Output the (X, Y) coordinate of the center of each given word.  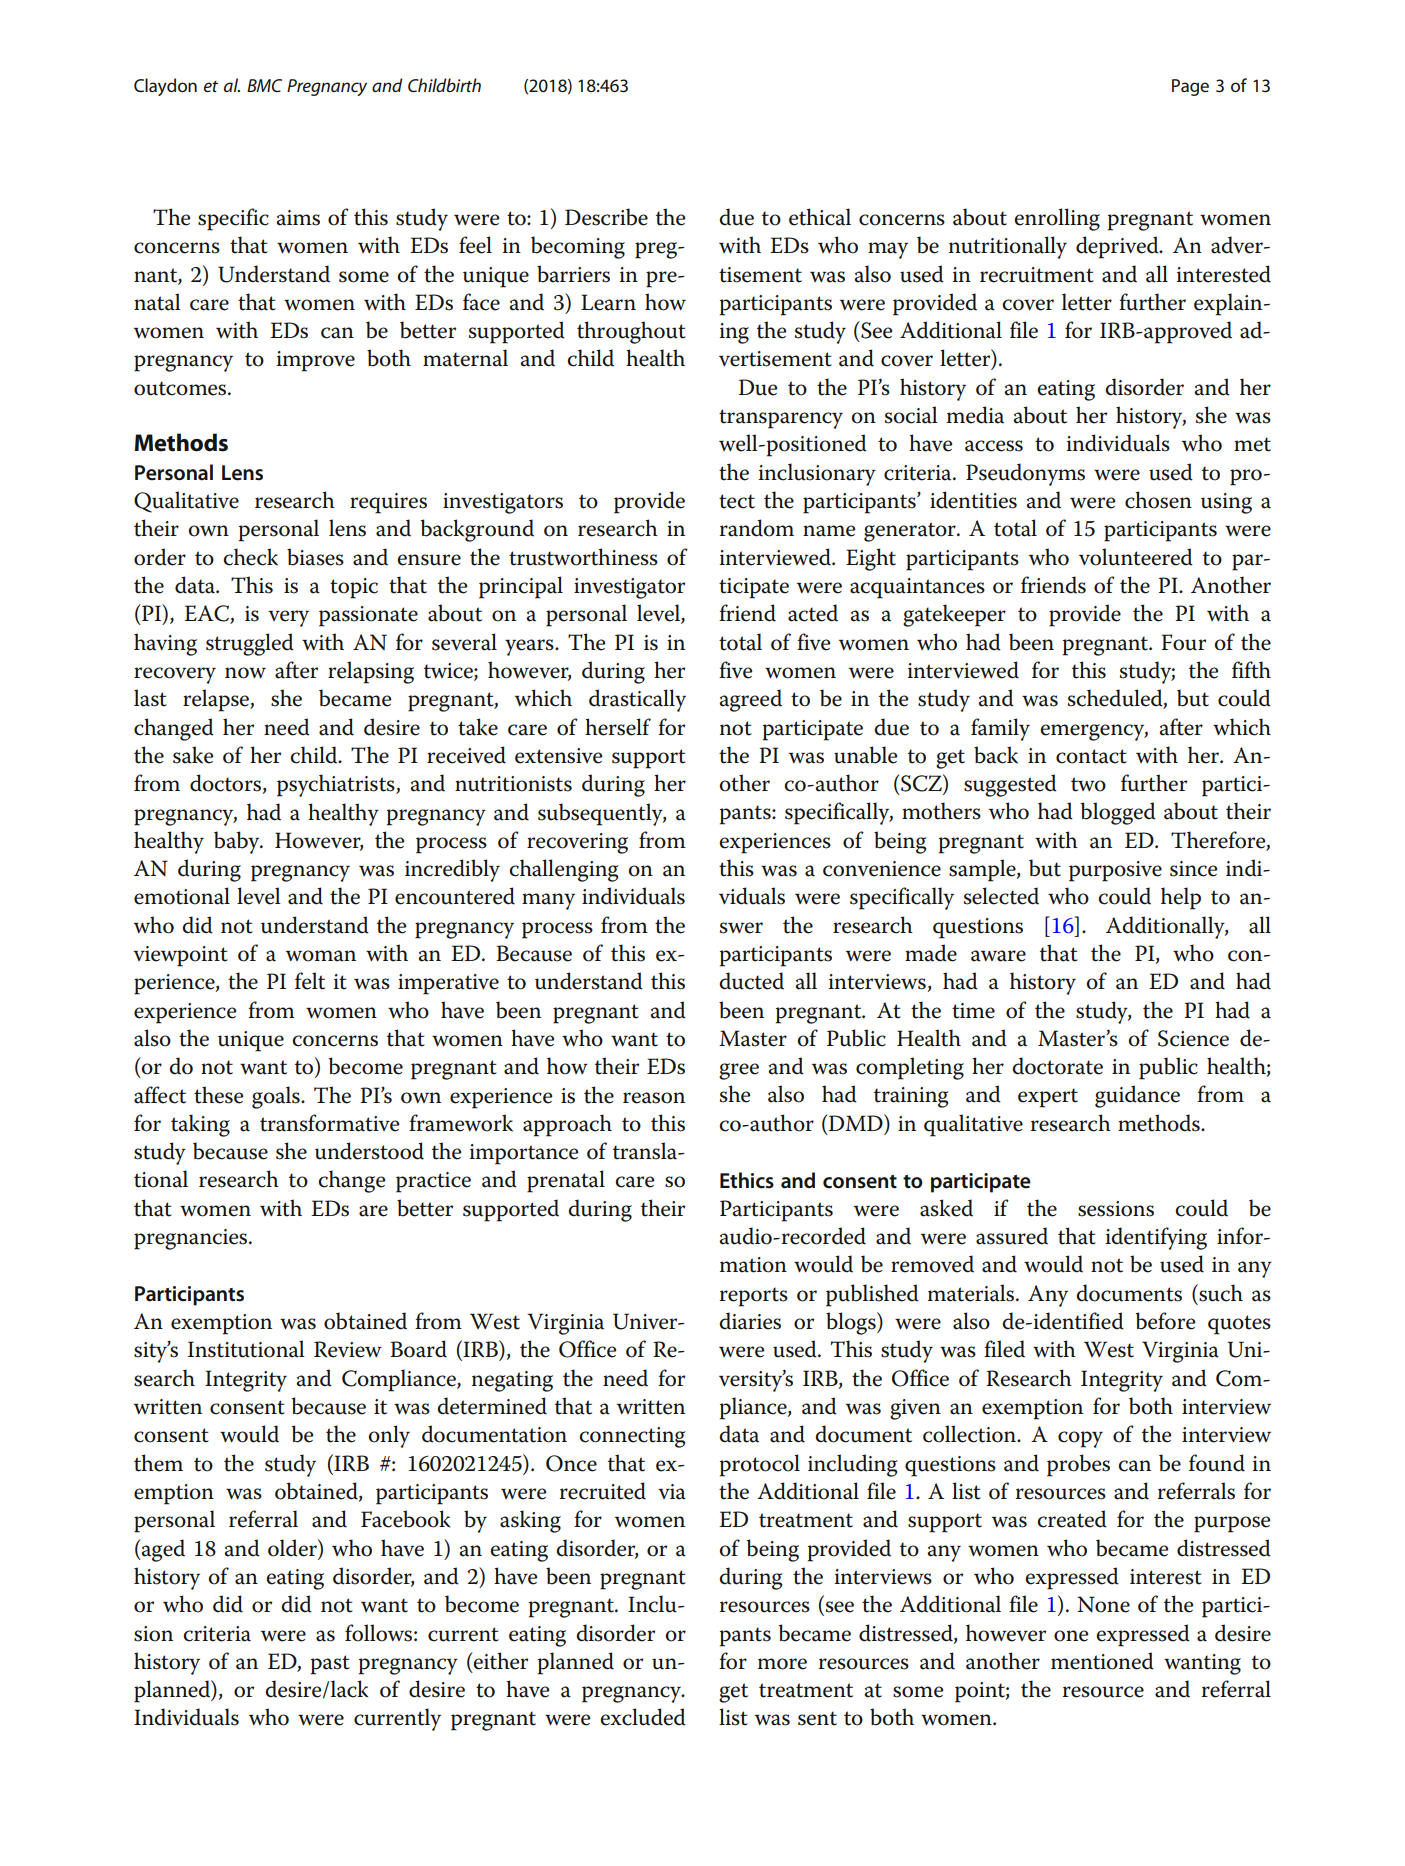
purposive (1115, 871)
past (330, 1665)
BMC (264, 85)
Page (1190, 87)
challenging (564, 870)
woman (321, 956)
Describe (606, 217)
